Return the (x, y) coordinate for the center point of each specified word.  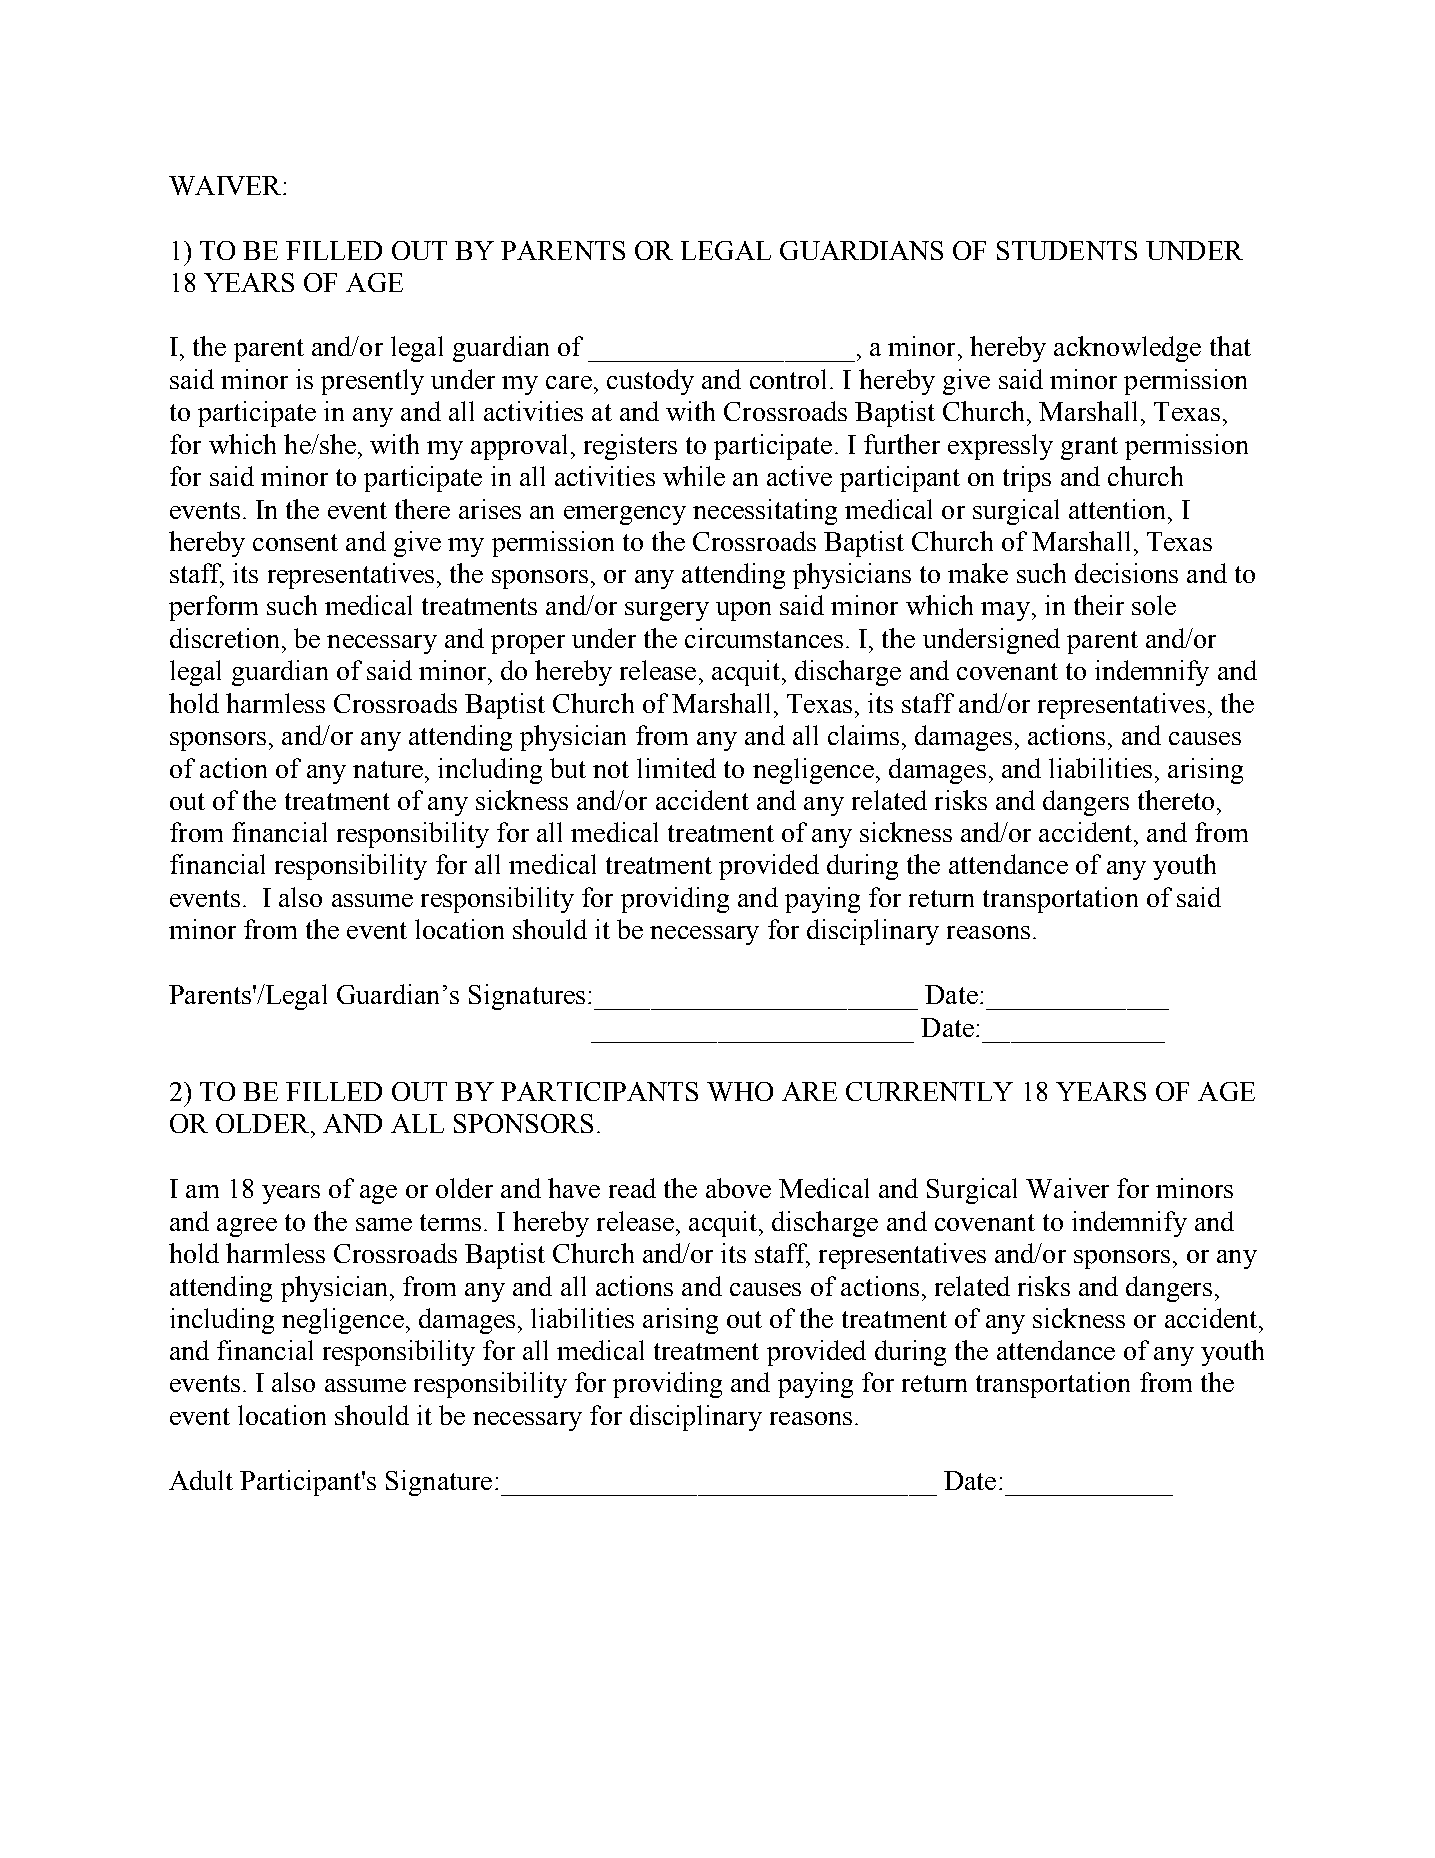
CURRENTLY (929, 1091)
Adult (201, 1480)
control (788, 379)
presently (372, 382)
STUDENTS (1067, 250)
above (738, 1188)
